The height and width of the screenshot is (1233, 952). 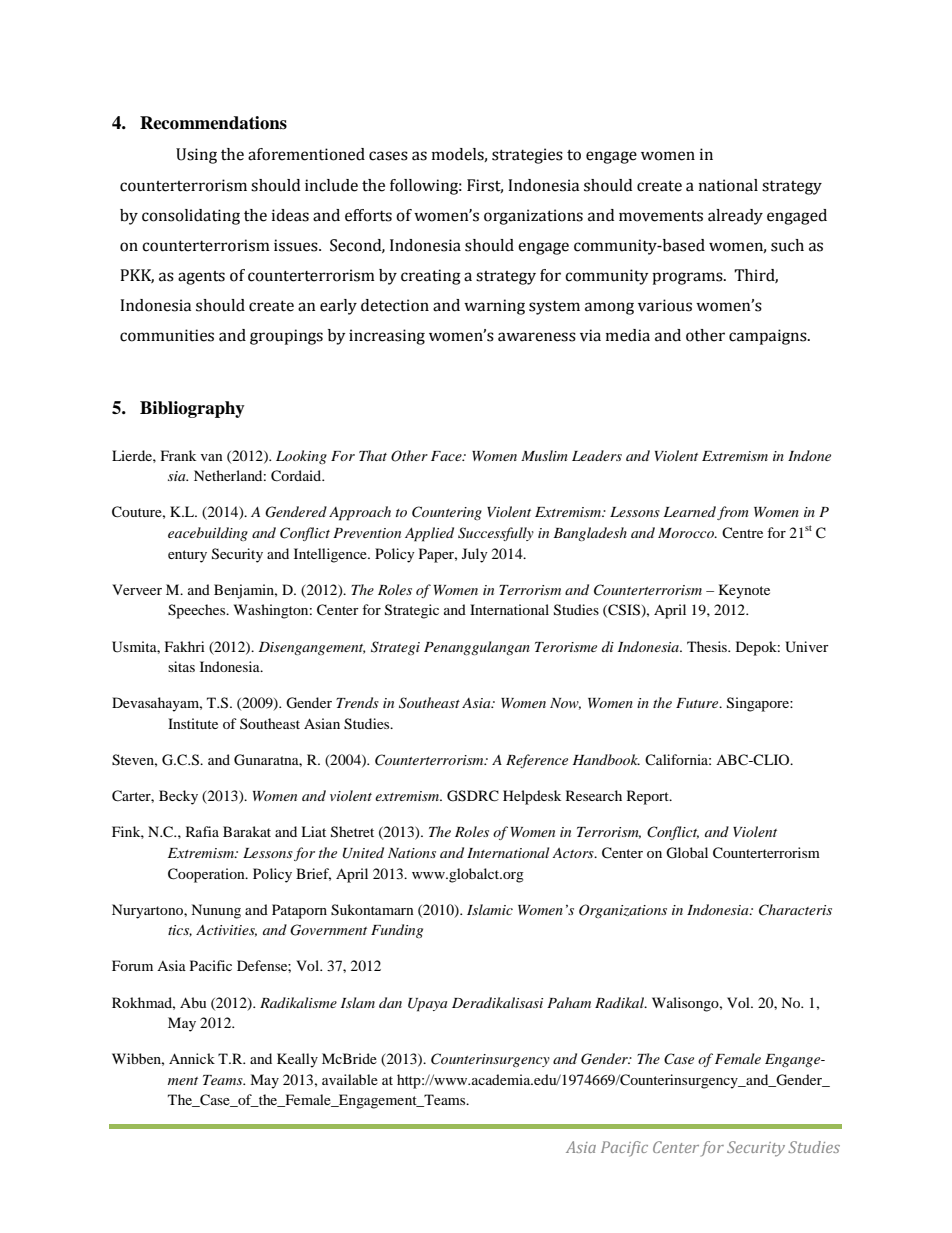 What do you see at coordinates (193, 1002) in the screenshot?
I see `Abu` at bounding box center [193, 1002].
